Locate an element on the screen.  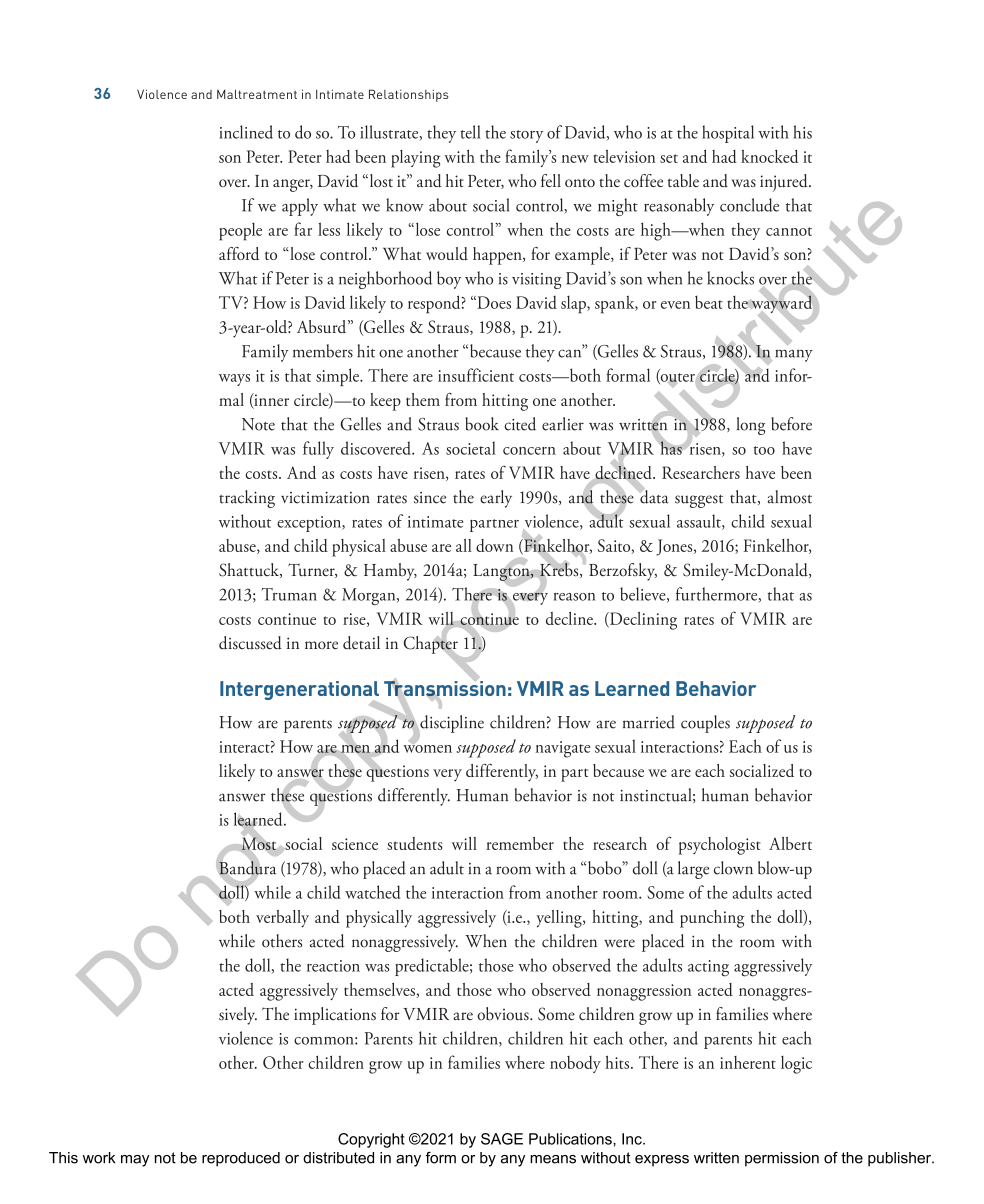
SAGE is located at coordinates (502, 1139).
